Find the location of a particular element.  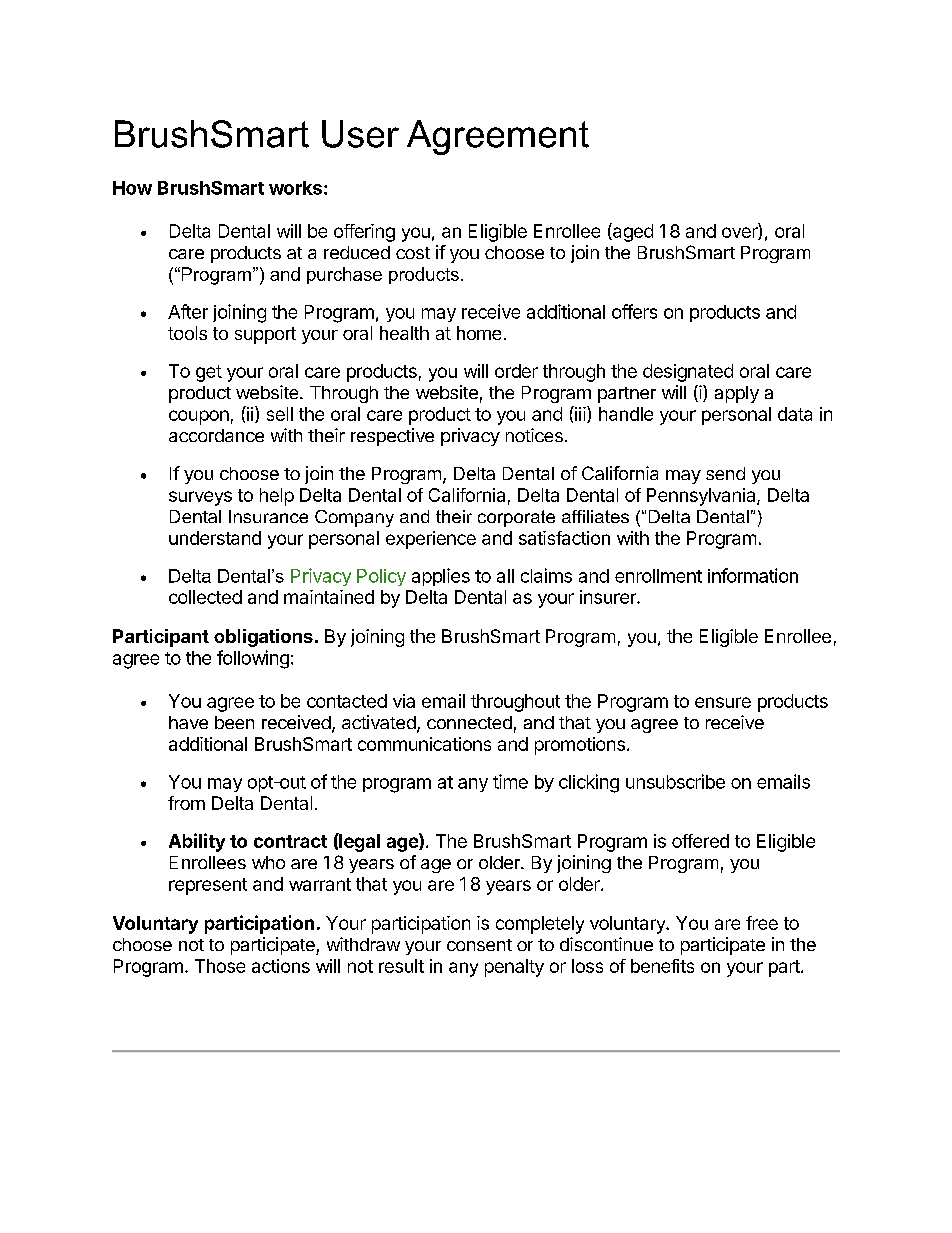

connected is located at coordinates (469, 722).
